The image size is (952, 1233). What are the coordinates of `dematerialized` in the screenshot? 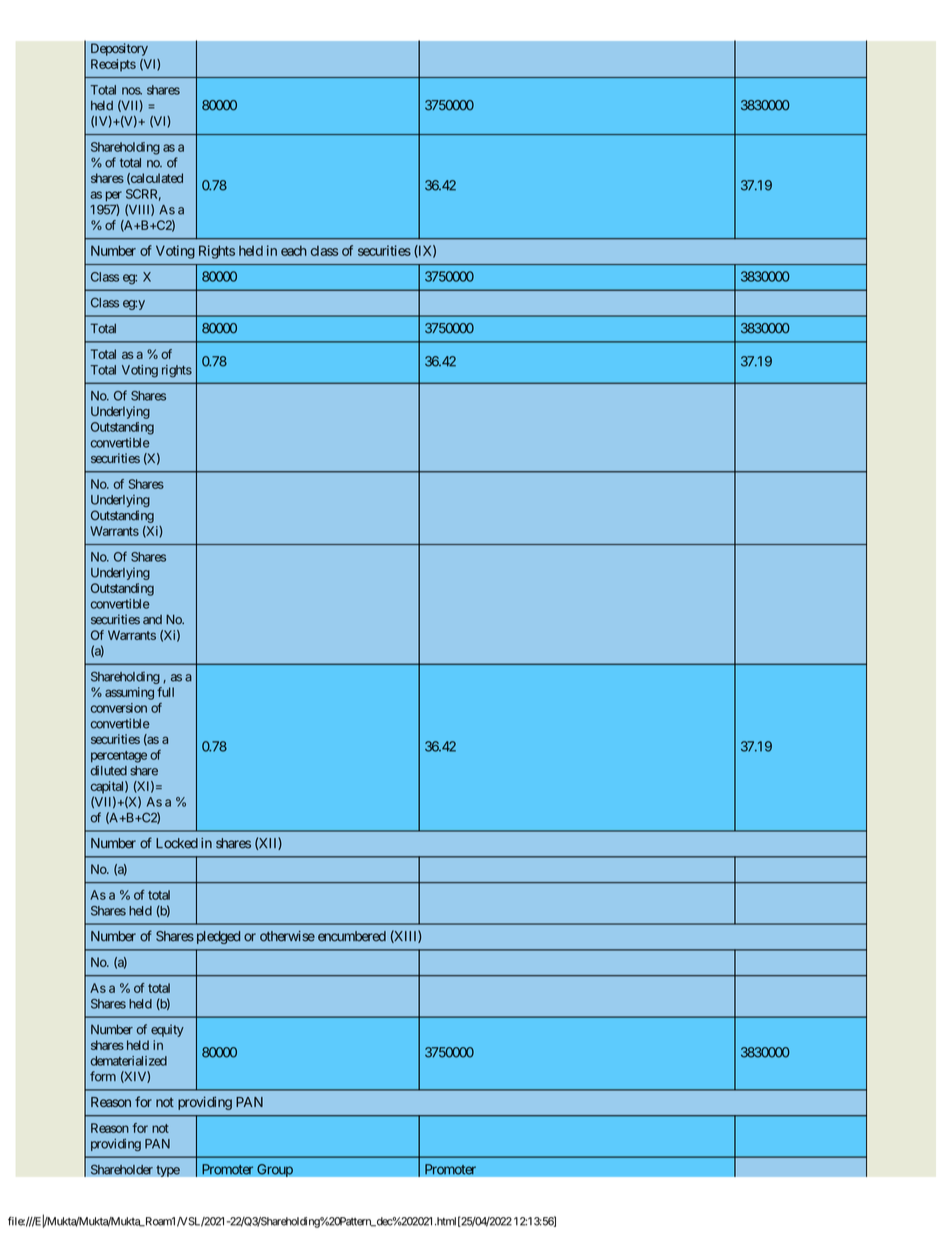 It's located at (129, 1061).
